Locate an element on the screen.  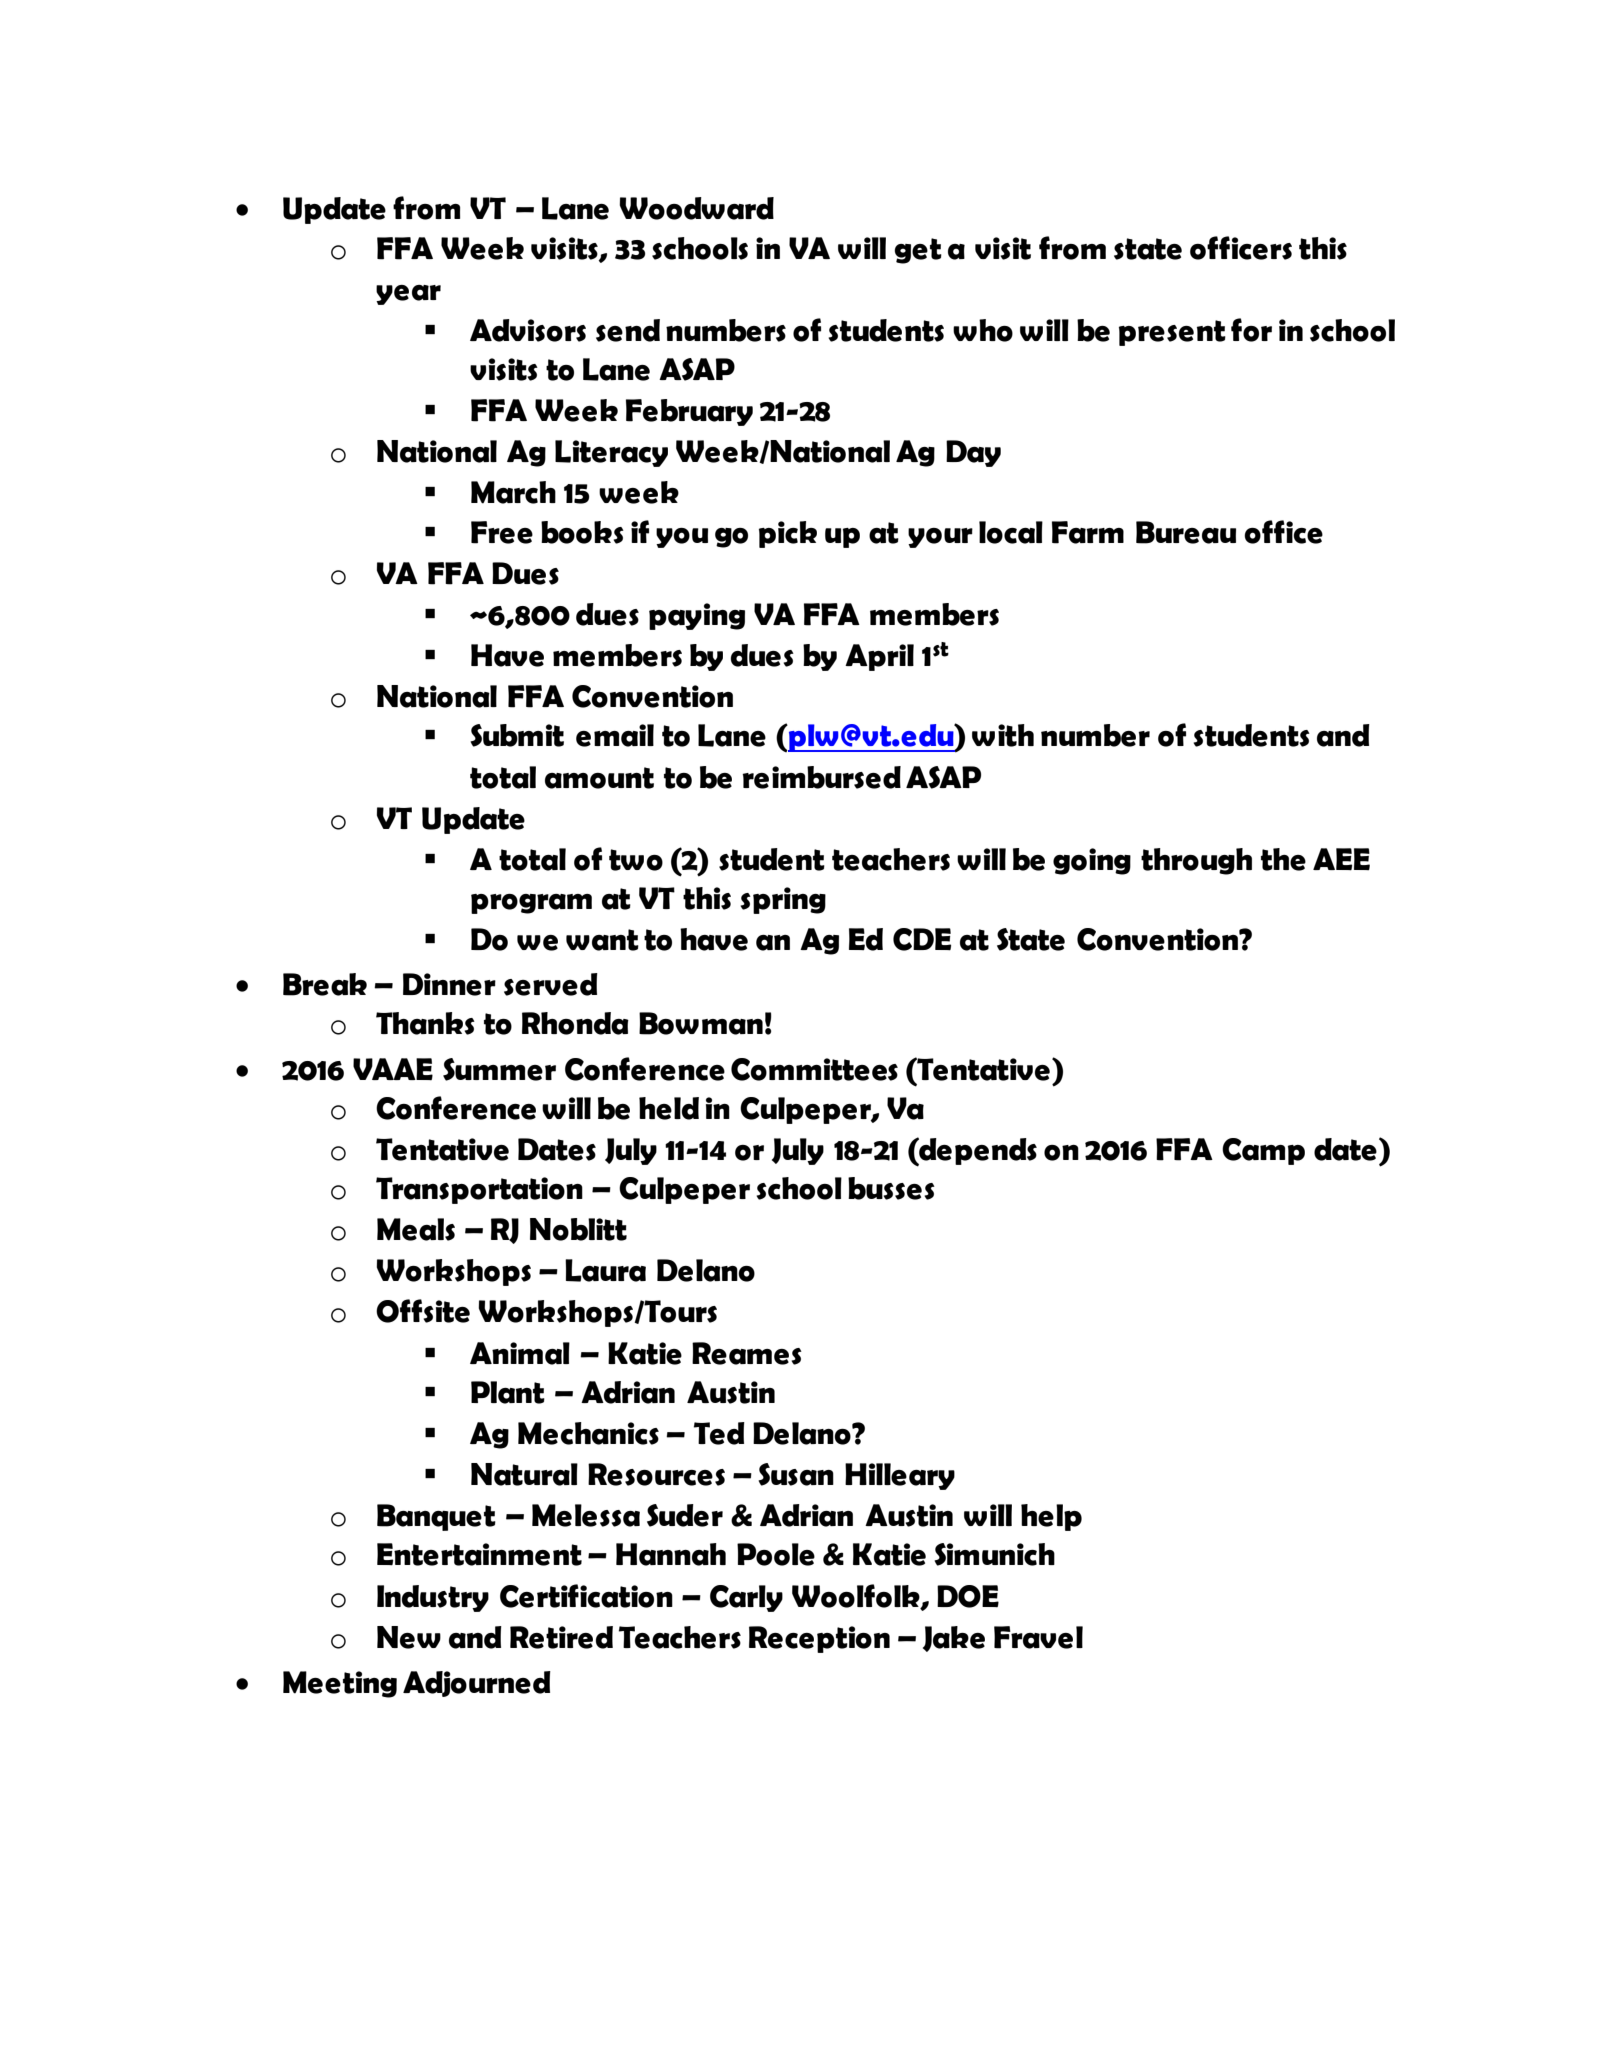
reimbursed is located at coordinates (821, 777).
